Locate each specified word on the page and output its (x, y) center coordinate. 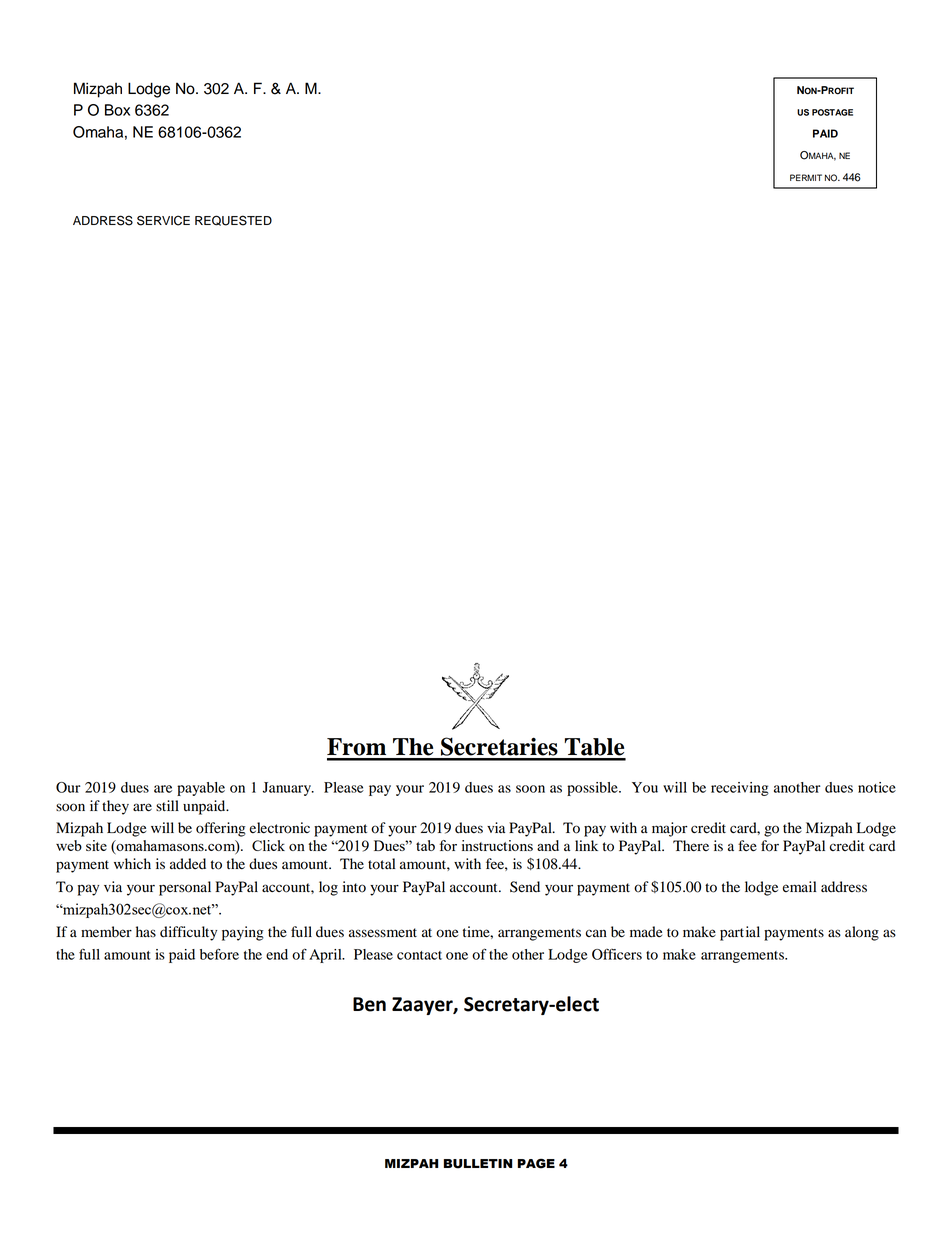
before (219, 954)
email (799, 886)
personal (185, 888)
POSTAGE (832, 112)
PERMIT (806, 177)
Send (525, 887)
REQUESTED (233, 220)
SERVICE (163, 220)
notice (877, 787)
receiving (740, 789)
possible (593, 789)
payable (201, 789)
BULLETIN (478, 1164)
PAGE (536, 1163)
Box (117, 110)
